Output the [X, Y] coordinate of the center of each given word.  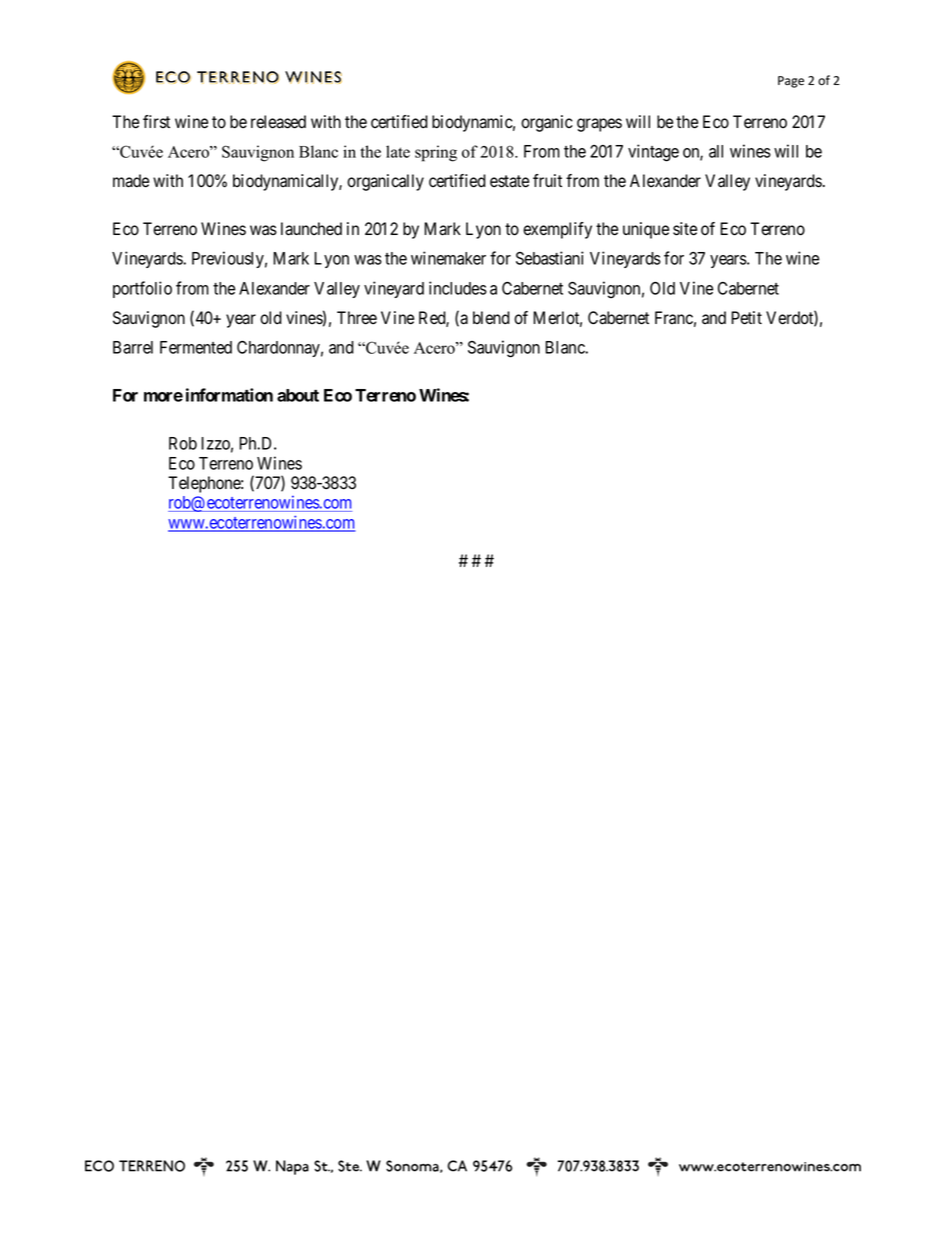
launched [311, 229]
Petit [746, 318]
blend [491, 318]
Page [791, 82]
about [298, 395]
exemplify [557, 230]
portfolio [142, 289]
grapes [599, 125]
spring [436, 153]
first [156, 121]
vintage [653, 153]
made [131, 181]
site [685, 229]
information [229, 395]
